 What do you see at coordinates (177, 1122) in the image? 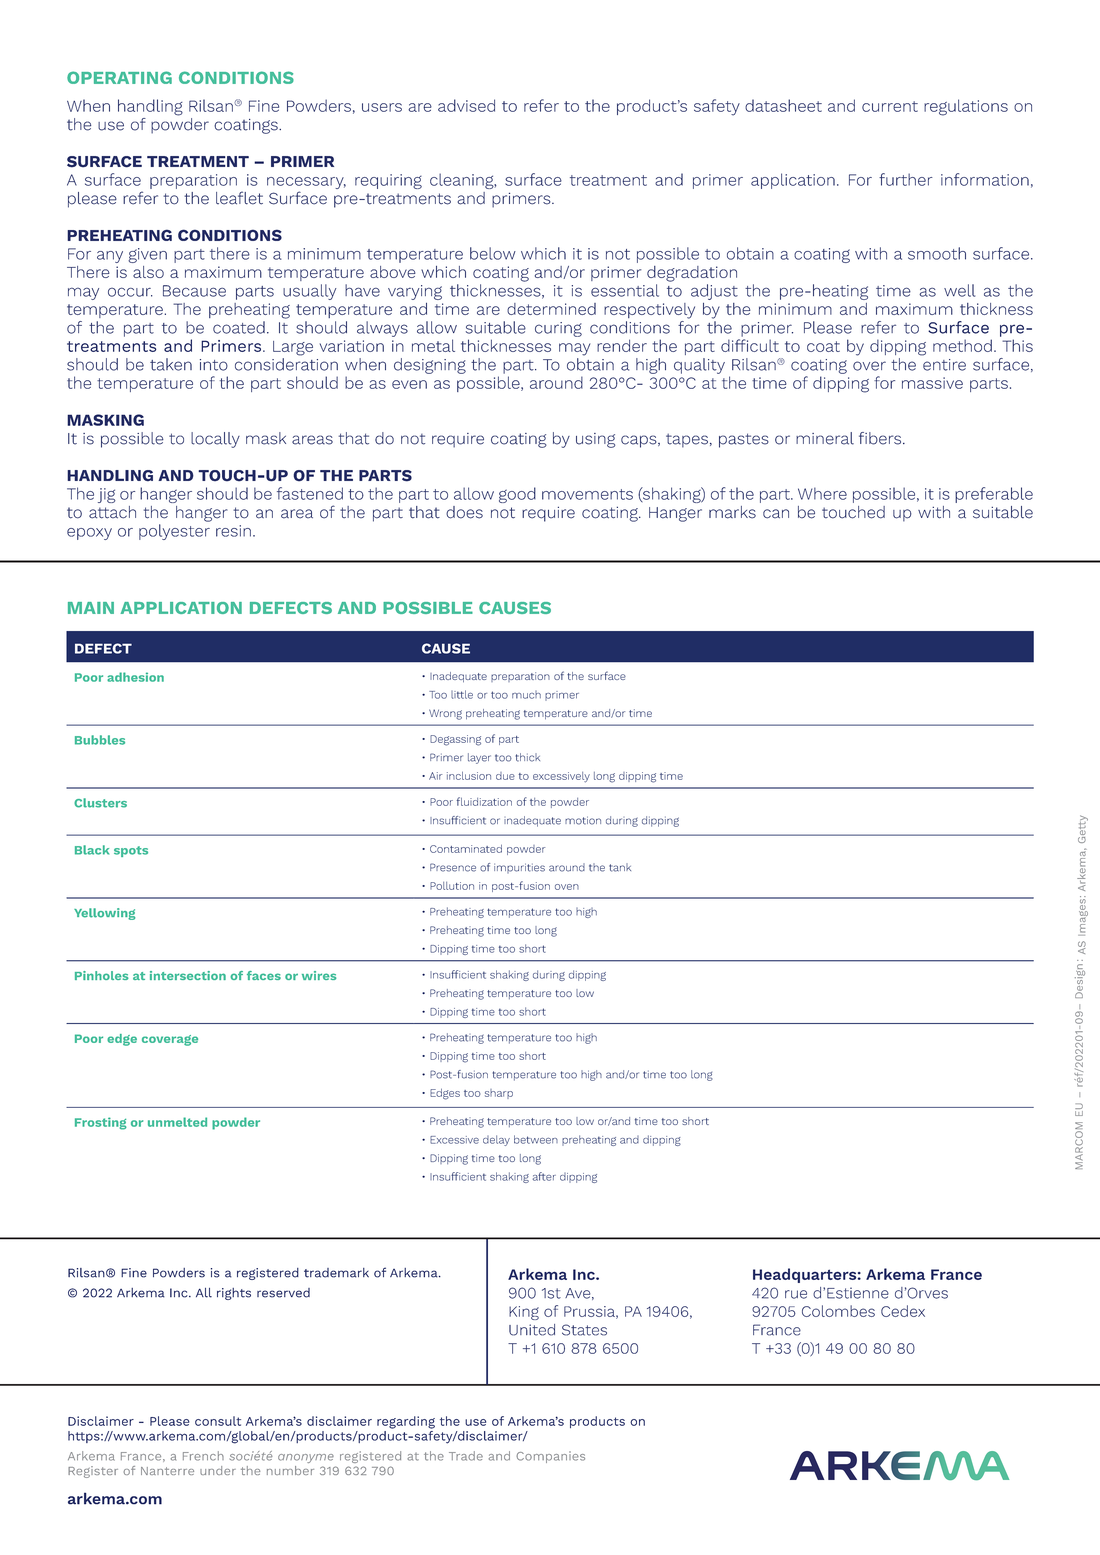
I see `unmelted` at bounding box center [177, 1122].
